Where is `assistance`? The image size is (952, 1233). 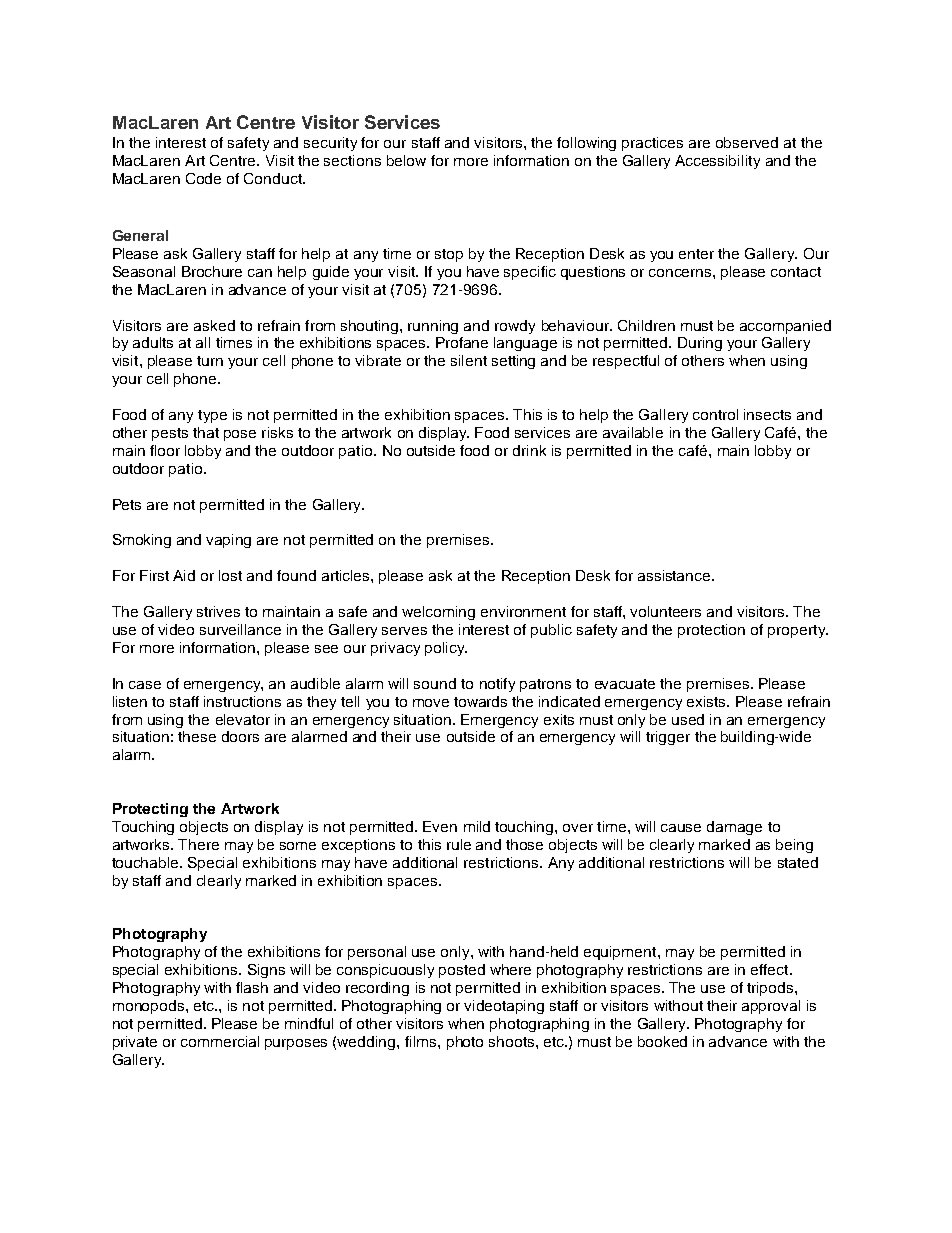
assistance is located at coordinates (675, 575).
